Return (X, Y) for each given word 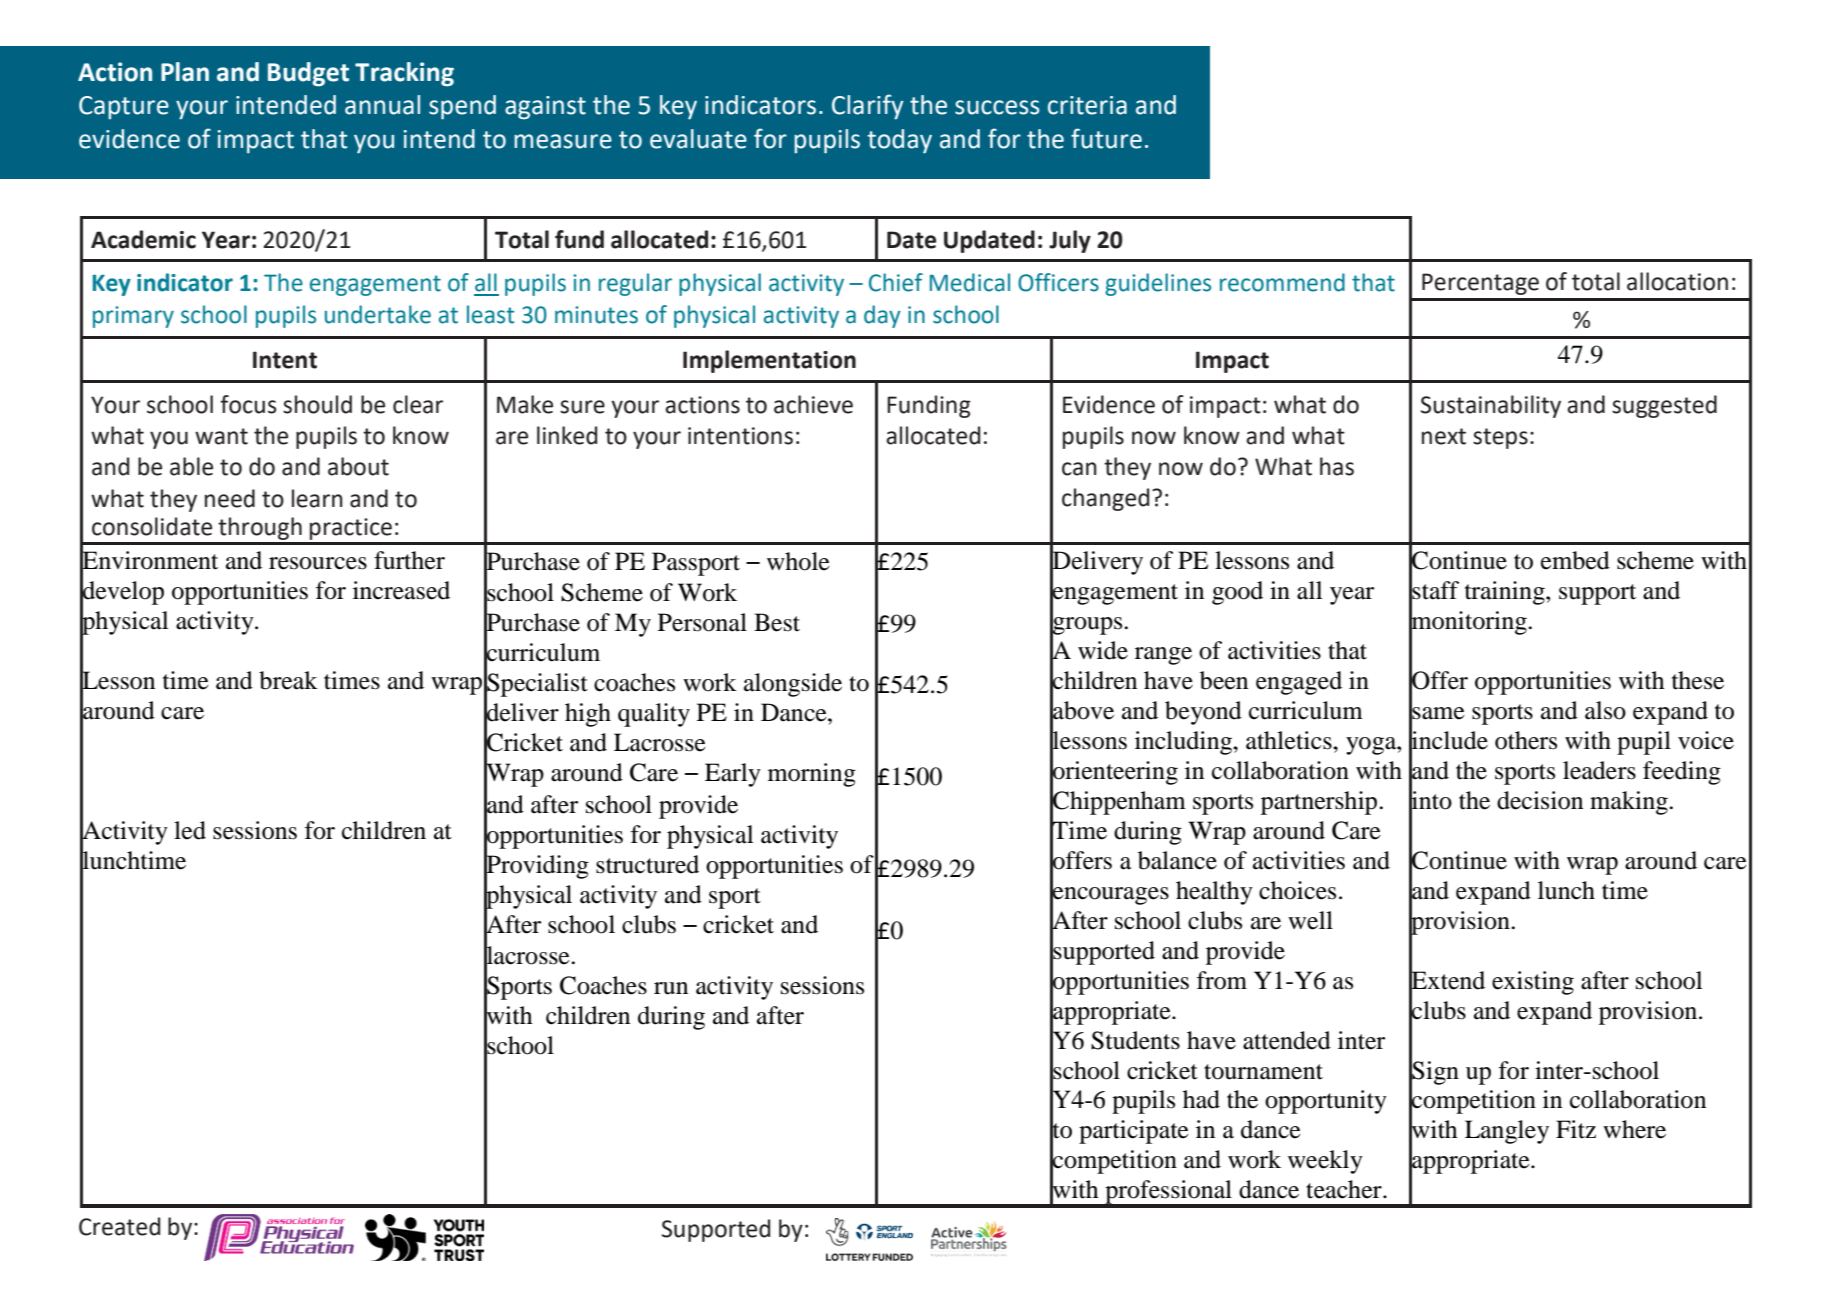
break (288, 680)
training (1506, 593)
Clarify (868, 107)
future (1106, 138)
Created (119, 1226)
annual (382, 105)
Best (777, 622)
